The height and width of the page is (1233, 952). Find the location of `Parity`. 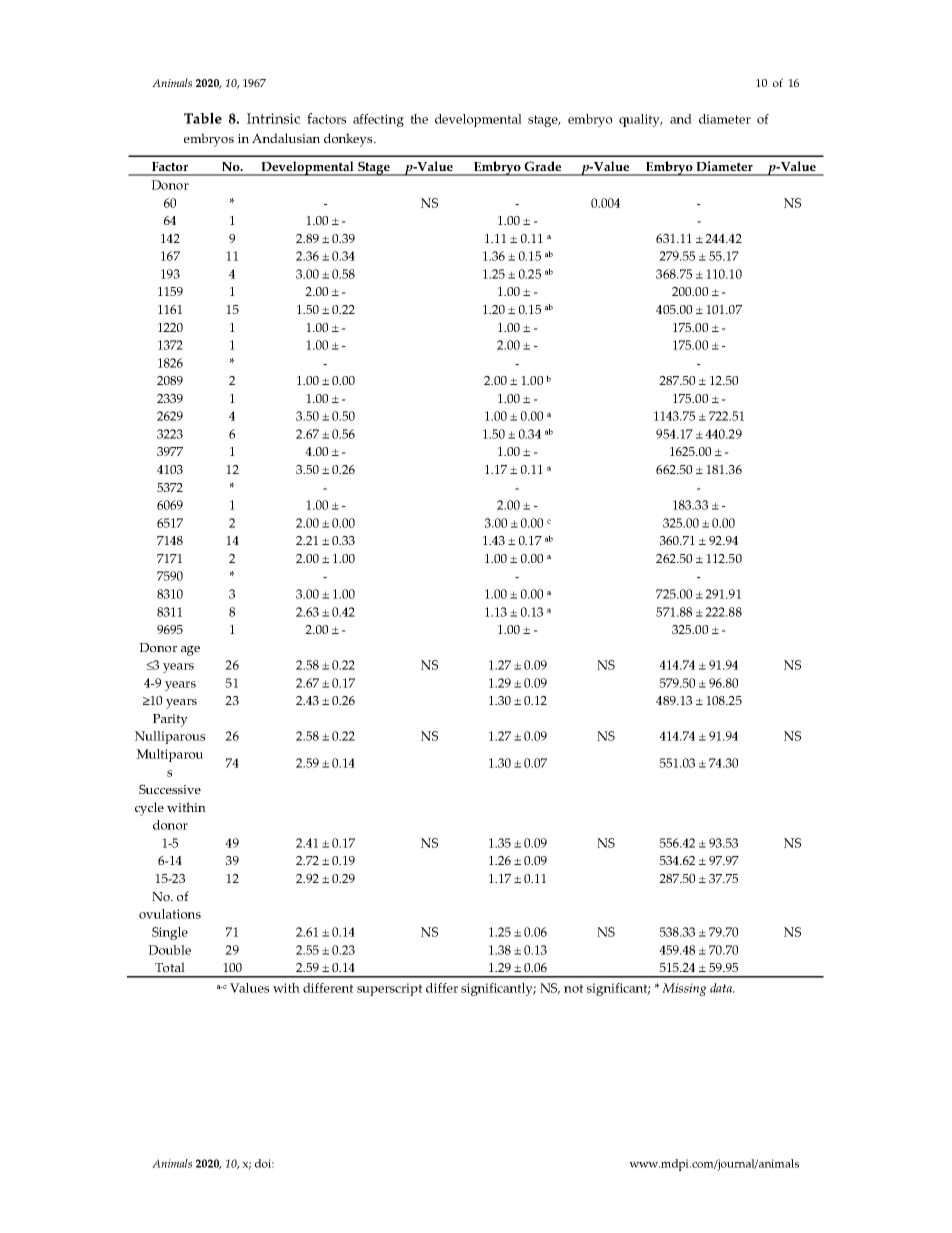

Parity is located at coordinates (170, 720).
